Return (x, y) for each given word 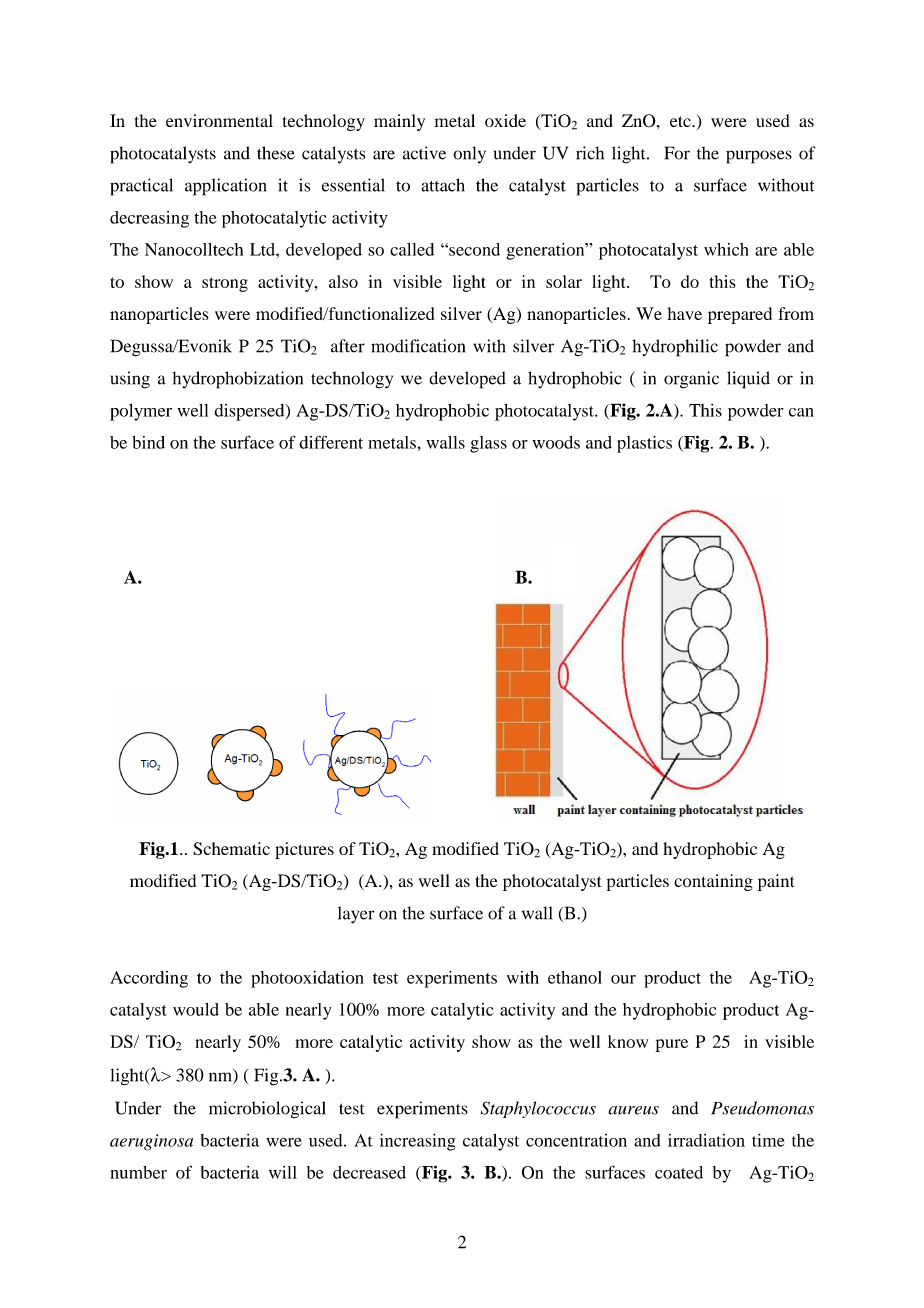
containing (713, 882)
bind (148, 442)
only (469, 155)
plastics (644, 444)
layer (356, 915)
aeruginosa (151, 1142)
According (149, 979)
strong (225, 284)
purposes (759, 157)
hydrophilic (675, 348)
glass (488, 444)
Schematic (231, 848)
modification (418, 346)
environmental (219, 120)
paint (776, 882)
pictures (304, 850)
